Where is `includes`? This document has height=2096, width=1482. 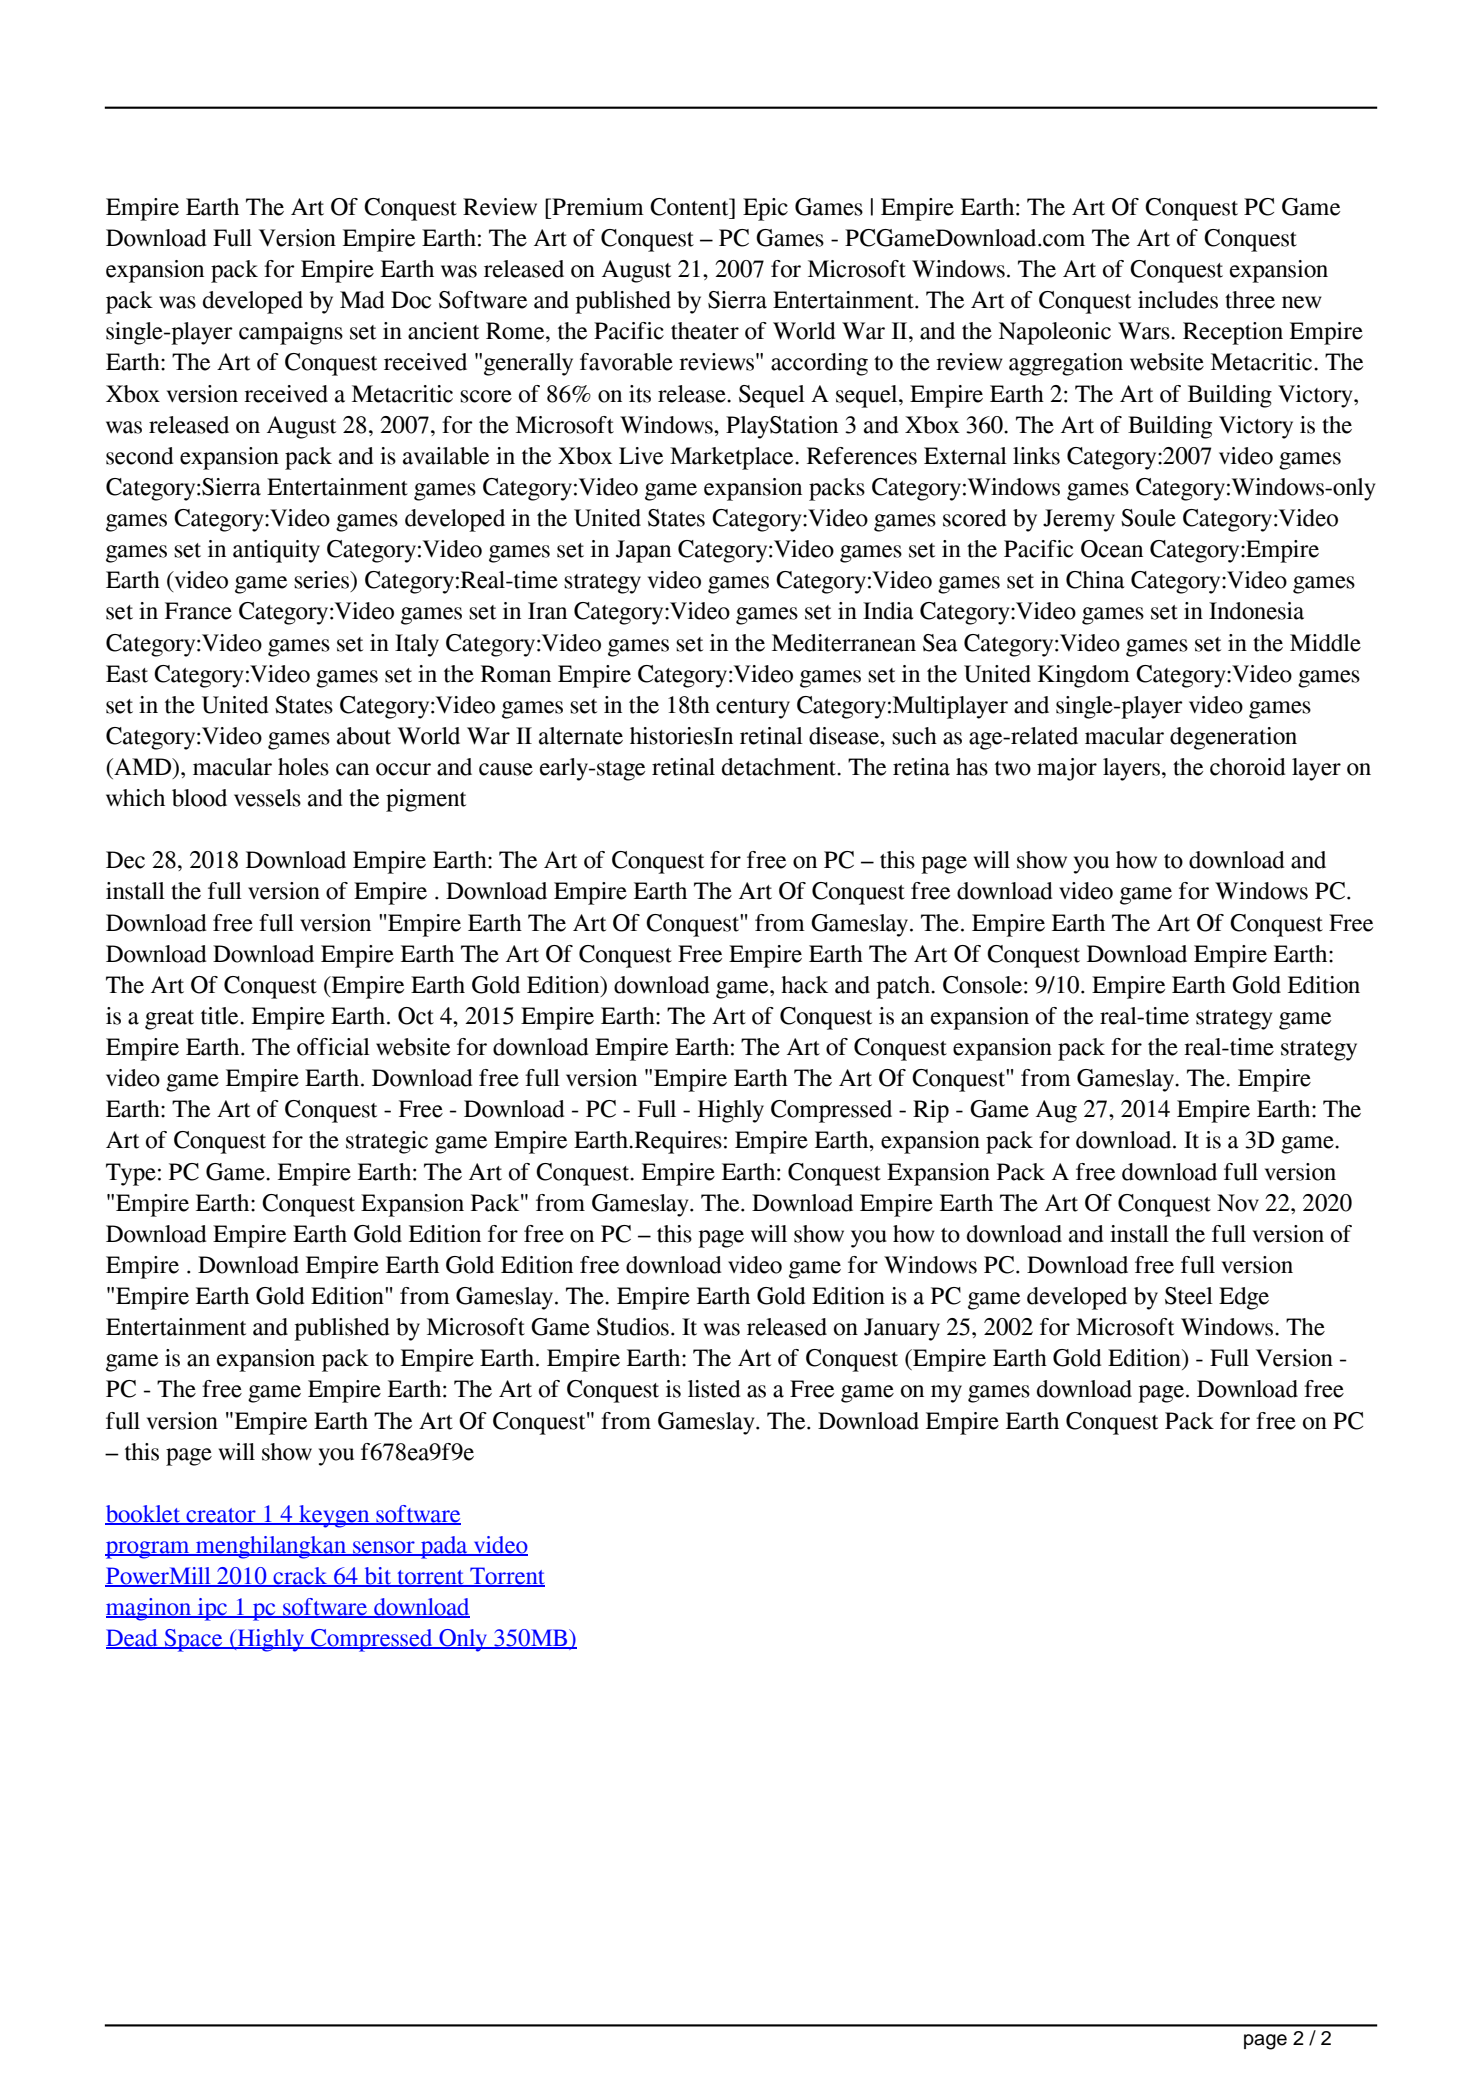
includes is located at coordinates (1178, 300).
